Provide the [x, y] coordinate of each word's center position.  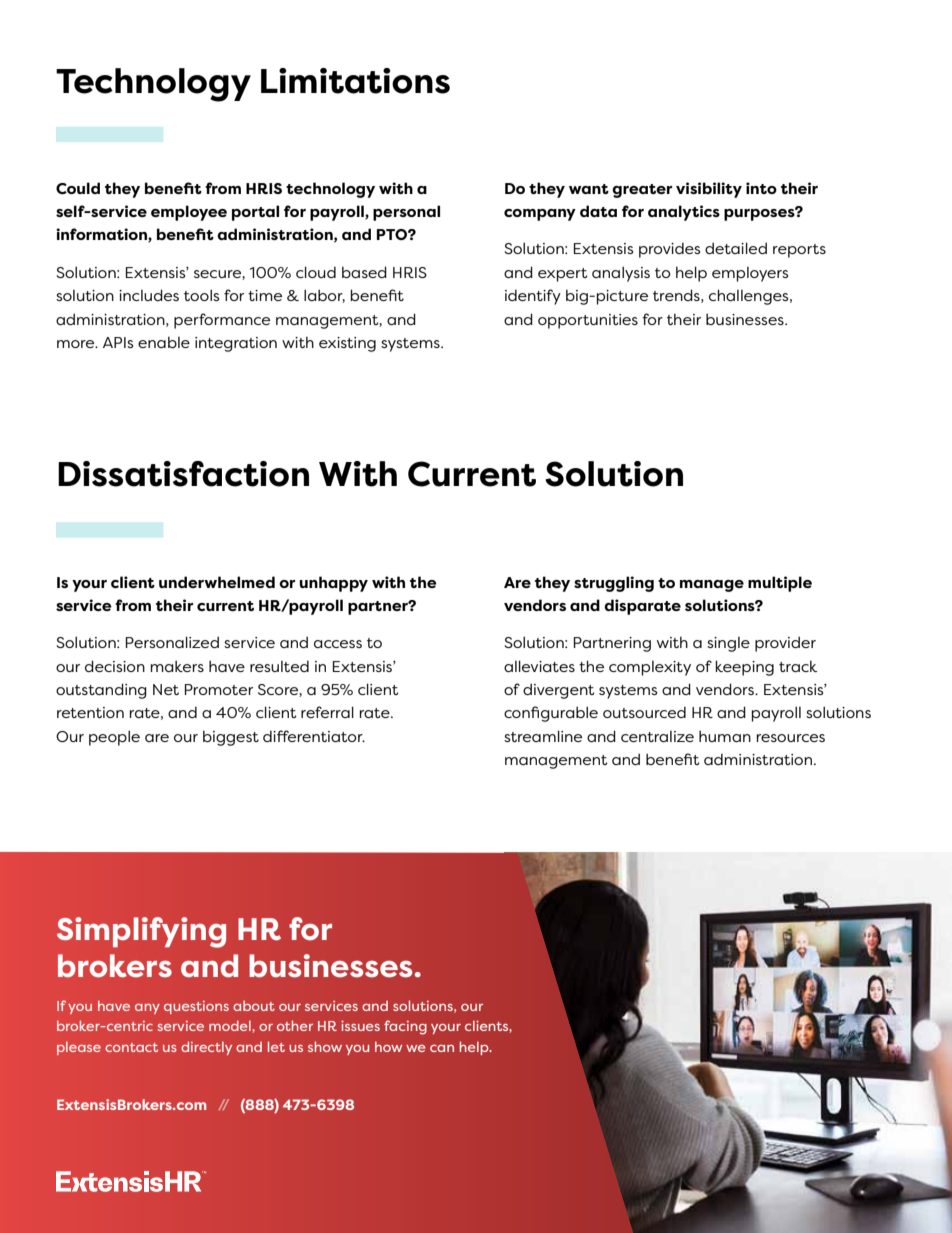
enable [164, 342]
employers [750, 274]
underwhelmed [217, 582]
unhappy [333, 584]
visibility [709, 190]
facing [405, 1027]
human [725, 736]
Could [78, 188]
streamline [543, 736]
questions [196, 1007]
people [114, 738]
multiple [780, 584]
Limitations [355, 81]
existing [347, 344]
